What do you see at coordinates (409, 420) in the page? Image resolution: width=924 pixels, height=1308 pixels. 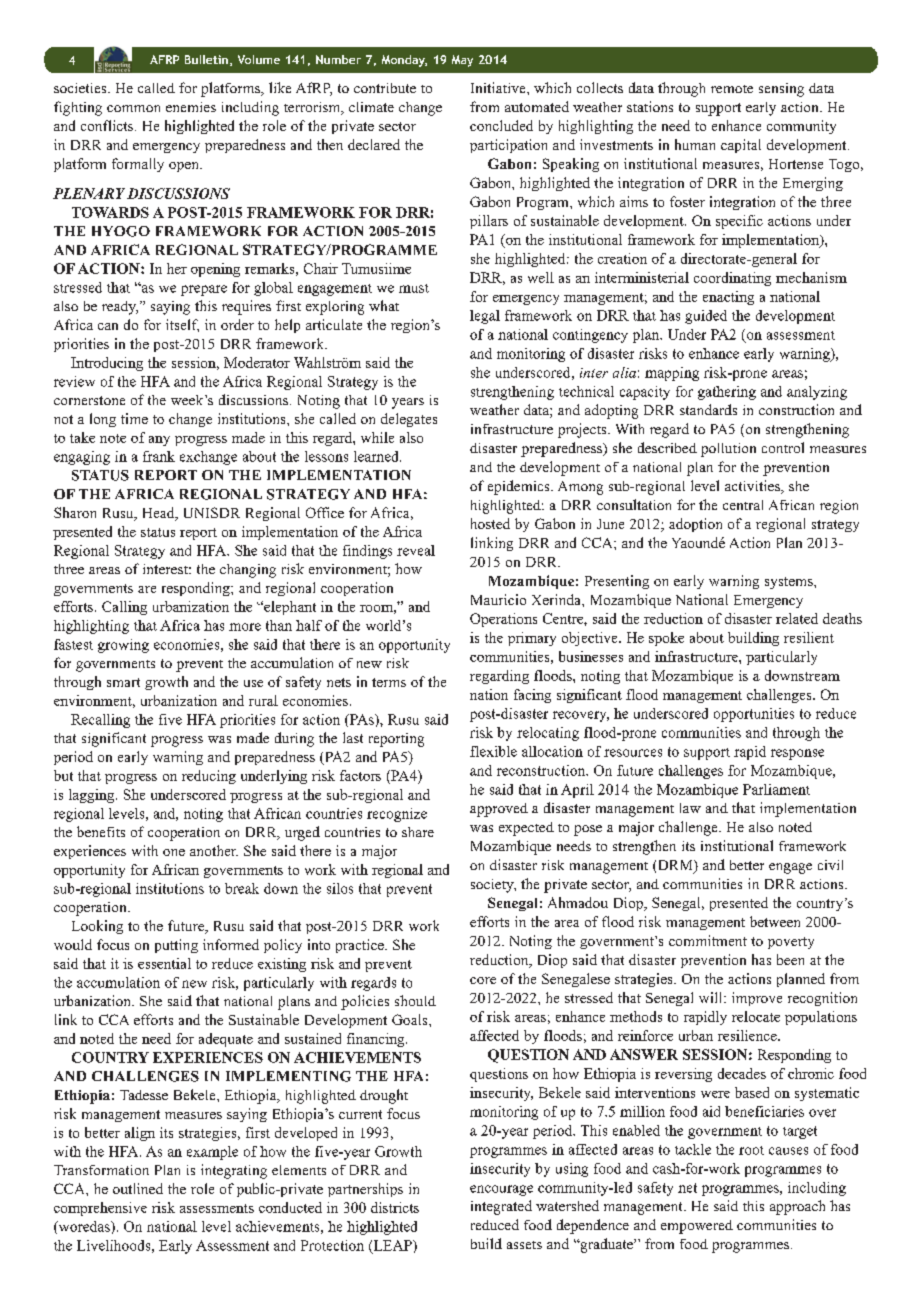 I see `delegates` at bounding box center [409, 420].
